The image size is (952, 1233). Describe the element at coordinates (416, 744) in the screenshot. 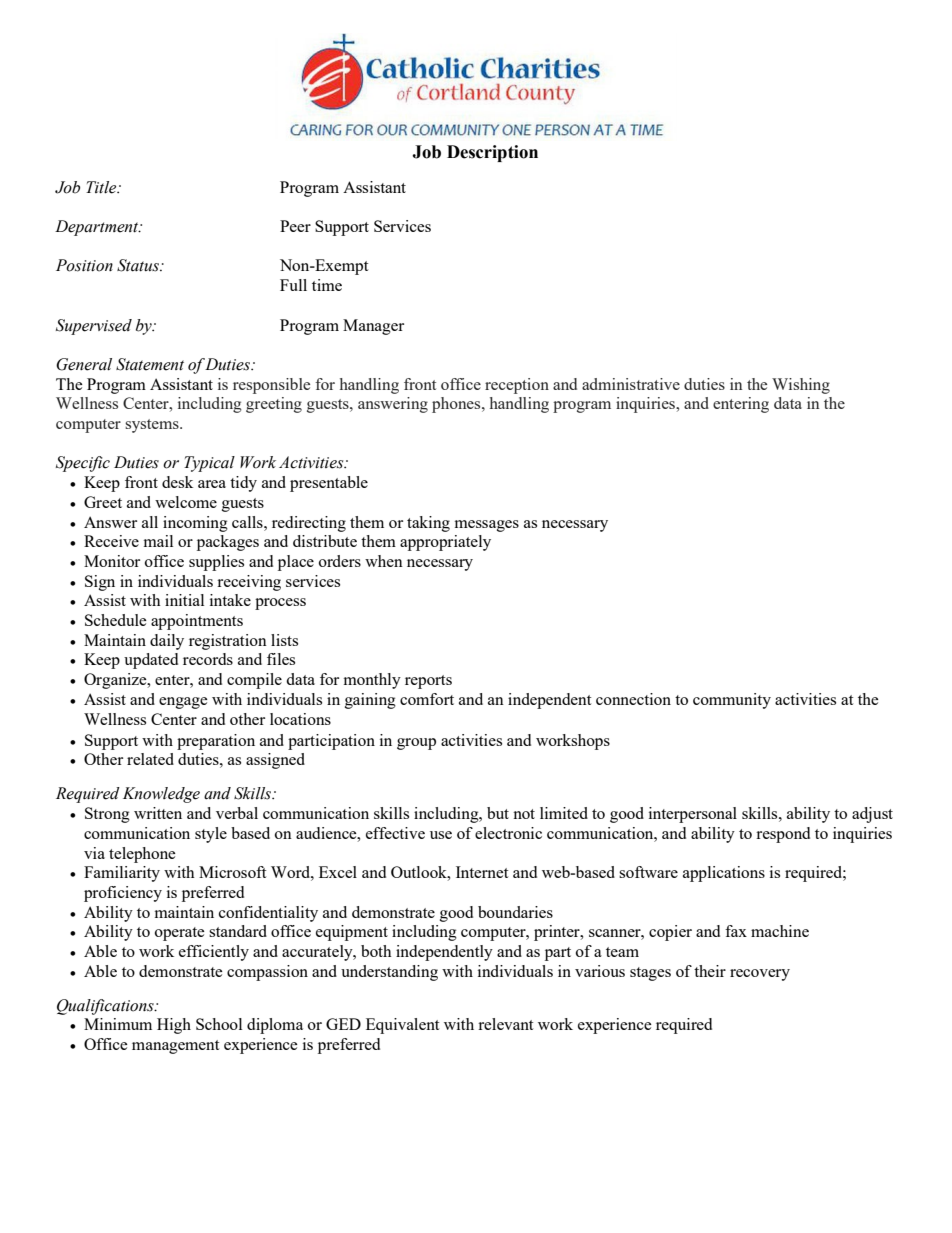

I see `group` at that location.
